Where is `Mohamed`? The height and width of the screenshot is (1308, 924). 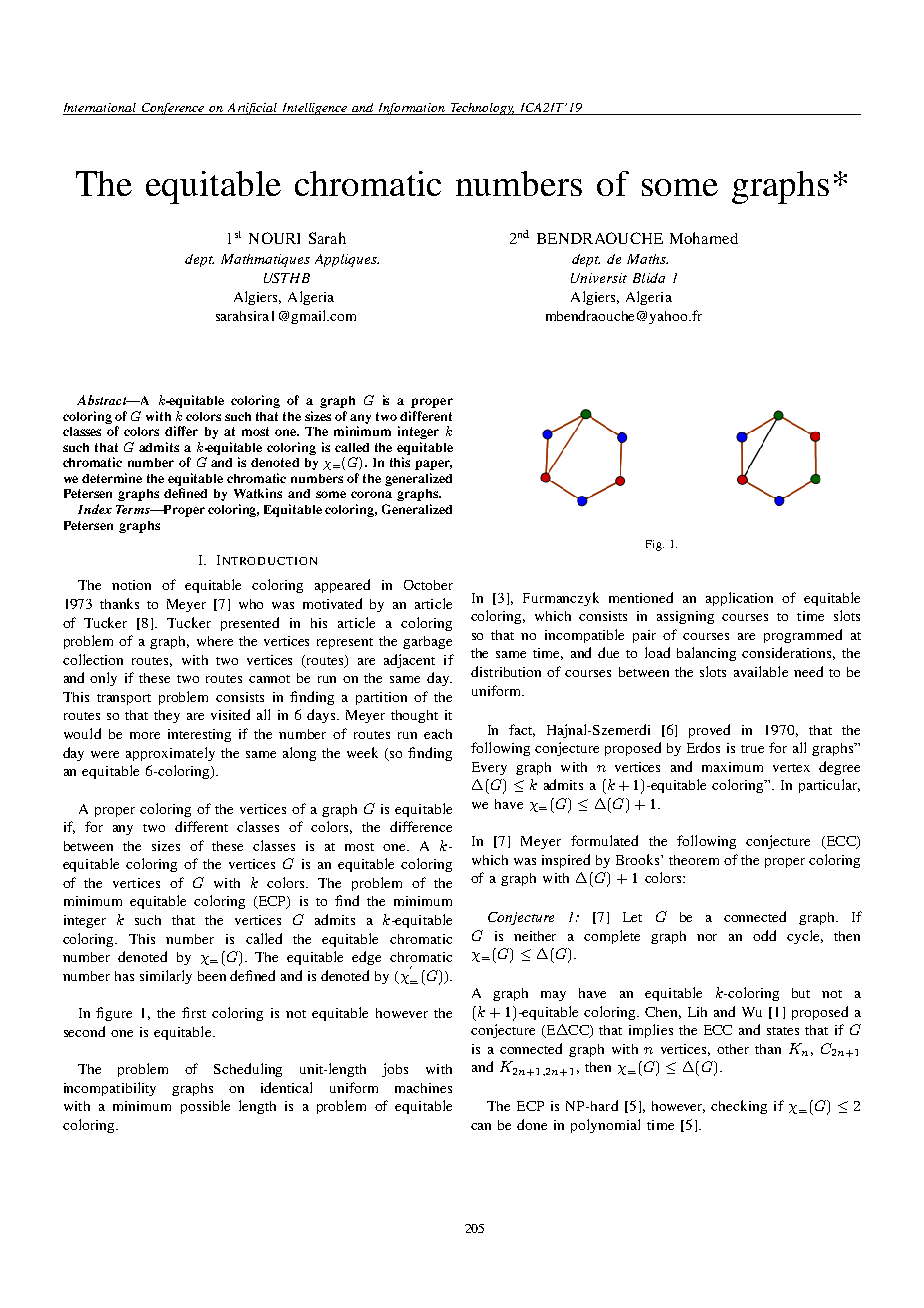 Mohamed is located at coordinates (704, 238).
